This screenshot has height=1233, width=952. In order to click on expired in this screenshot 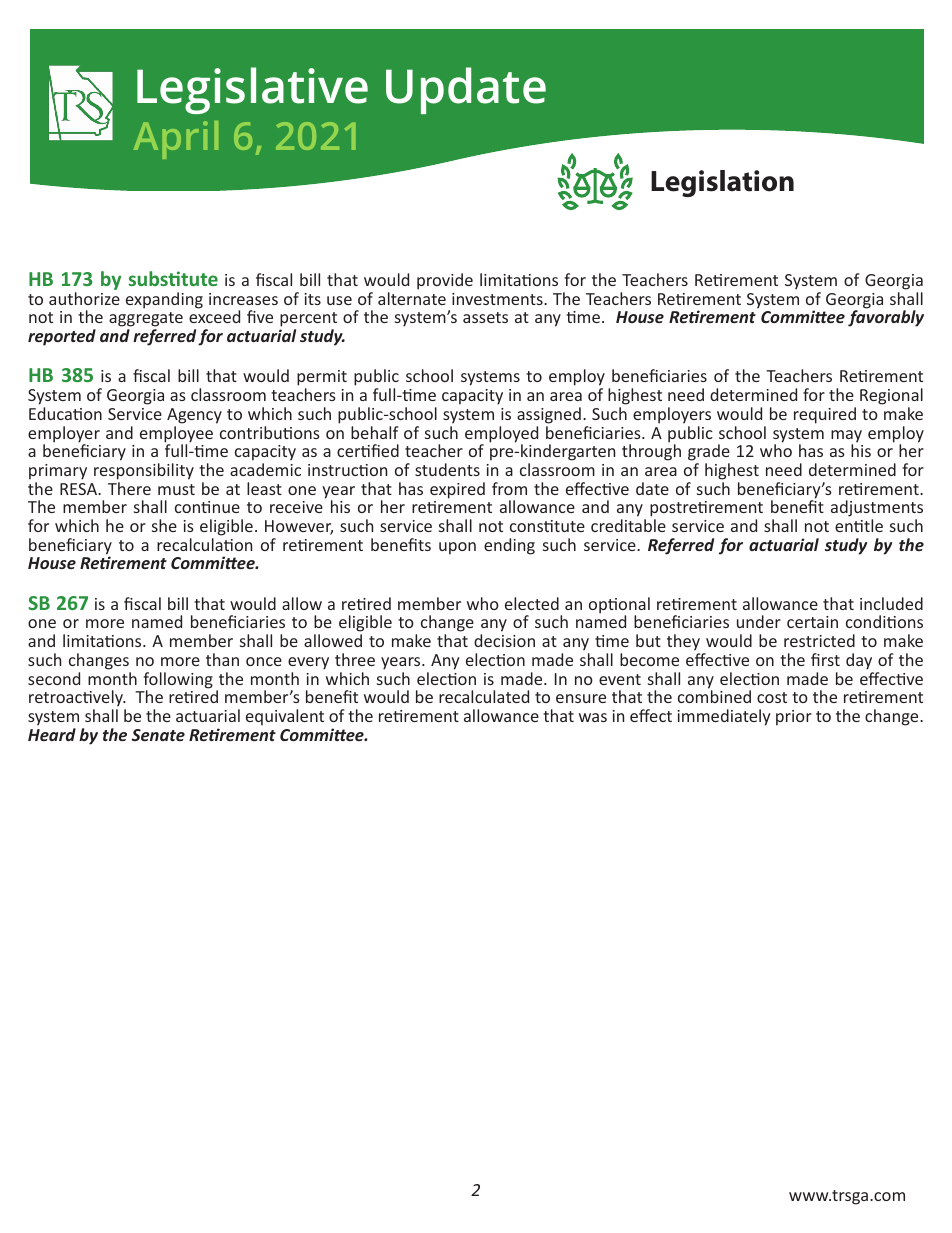, I will do `click(457, 490)`.
